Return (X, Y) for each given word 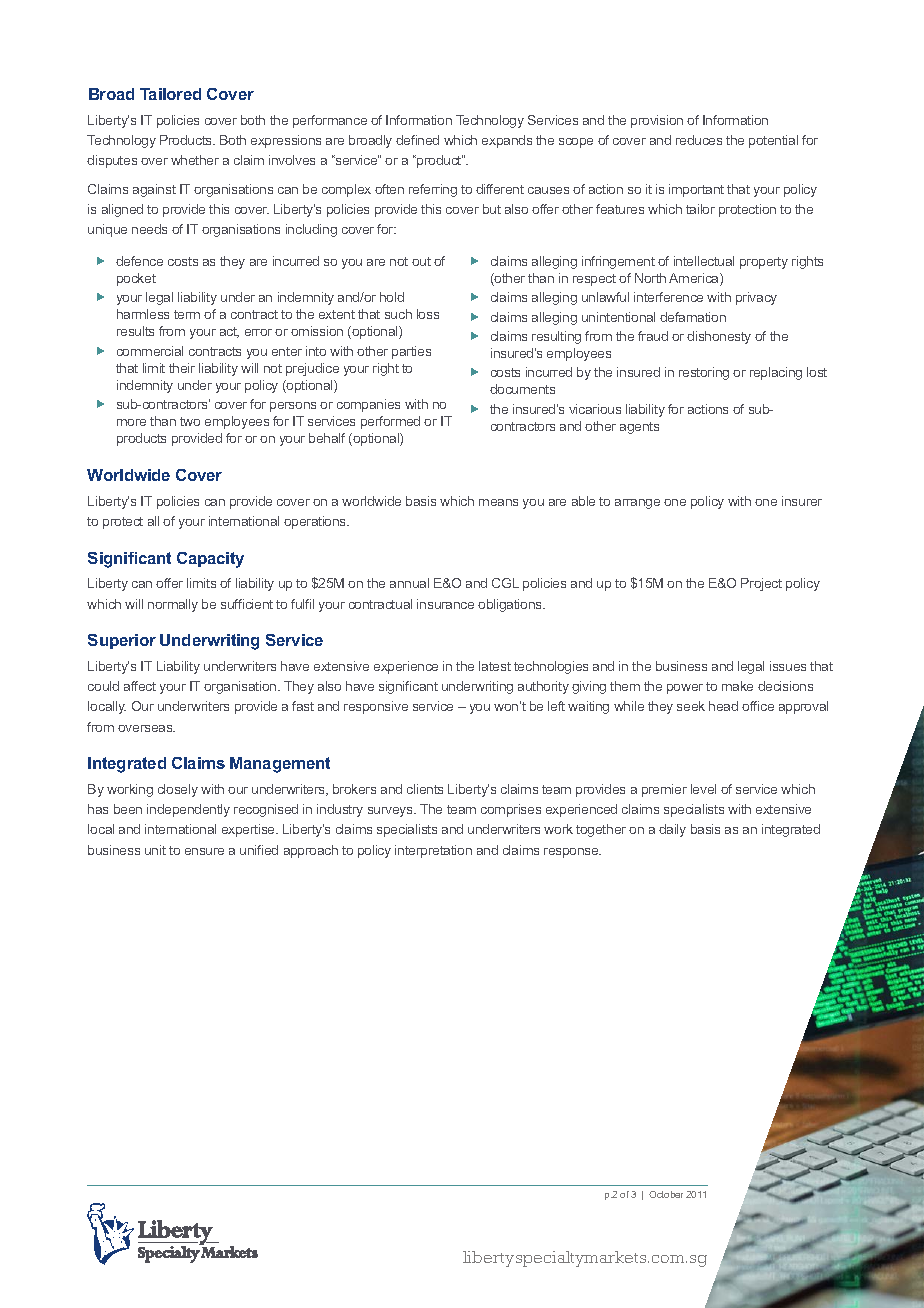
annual (409, 583)
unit (155, 850)
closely (178, 790)
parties (411, 352)
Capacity (210, 560)
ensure (204, 851)
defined (417, 140)
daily (672, 830)
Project (761, 584)
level (703, 789)
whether (195, 160)
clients (425, 789)
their (182, 368)
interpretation (433, 851)
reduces (699, 140)
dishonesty (719, 337)
